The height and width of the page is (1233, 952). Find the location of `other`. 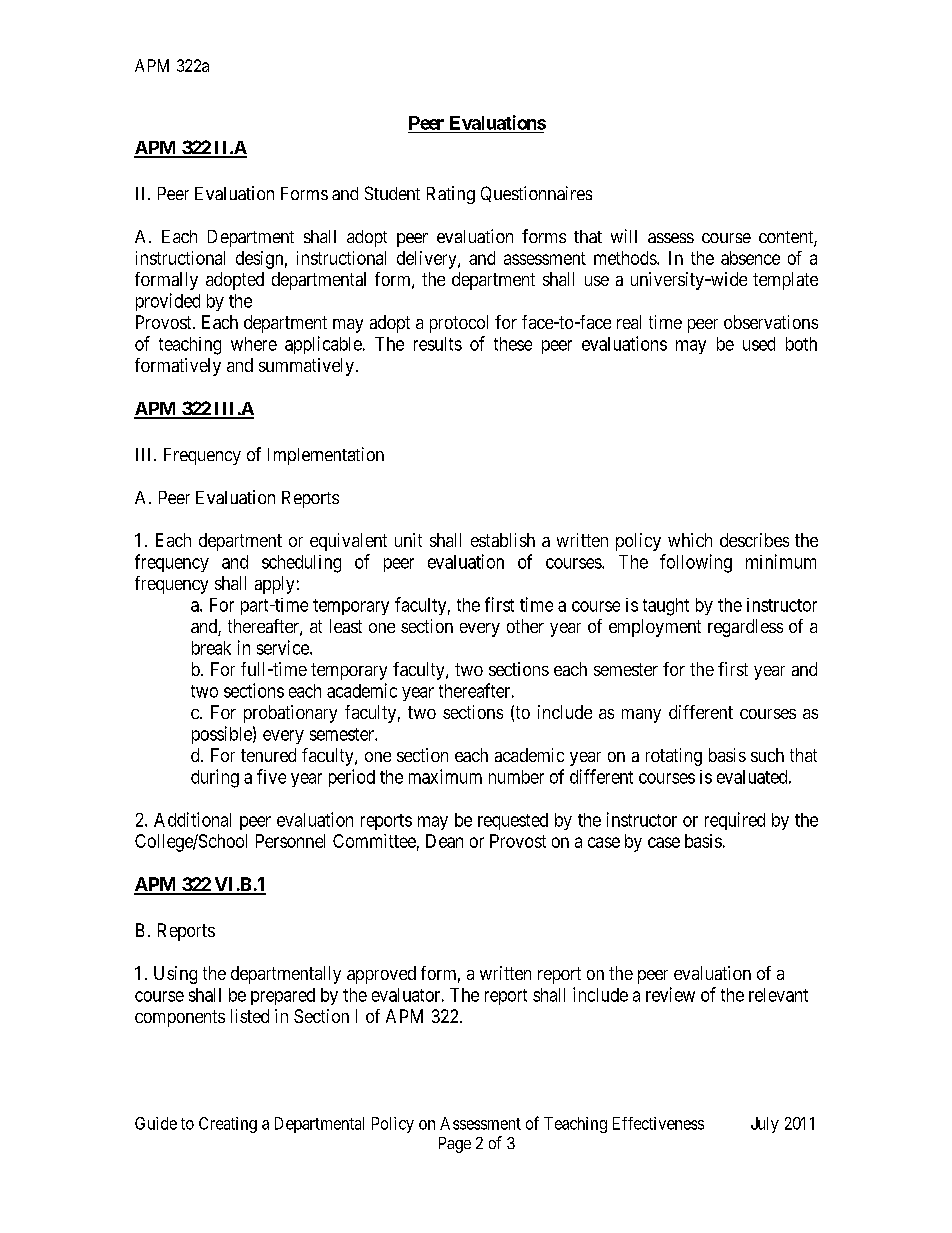

other is located at coordinates (525, 626).
